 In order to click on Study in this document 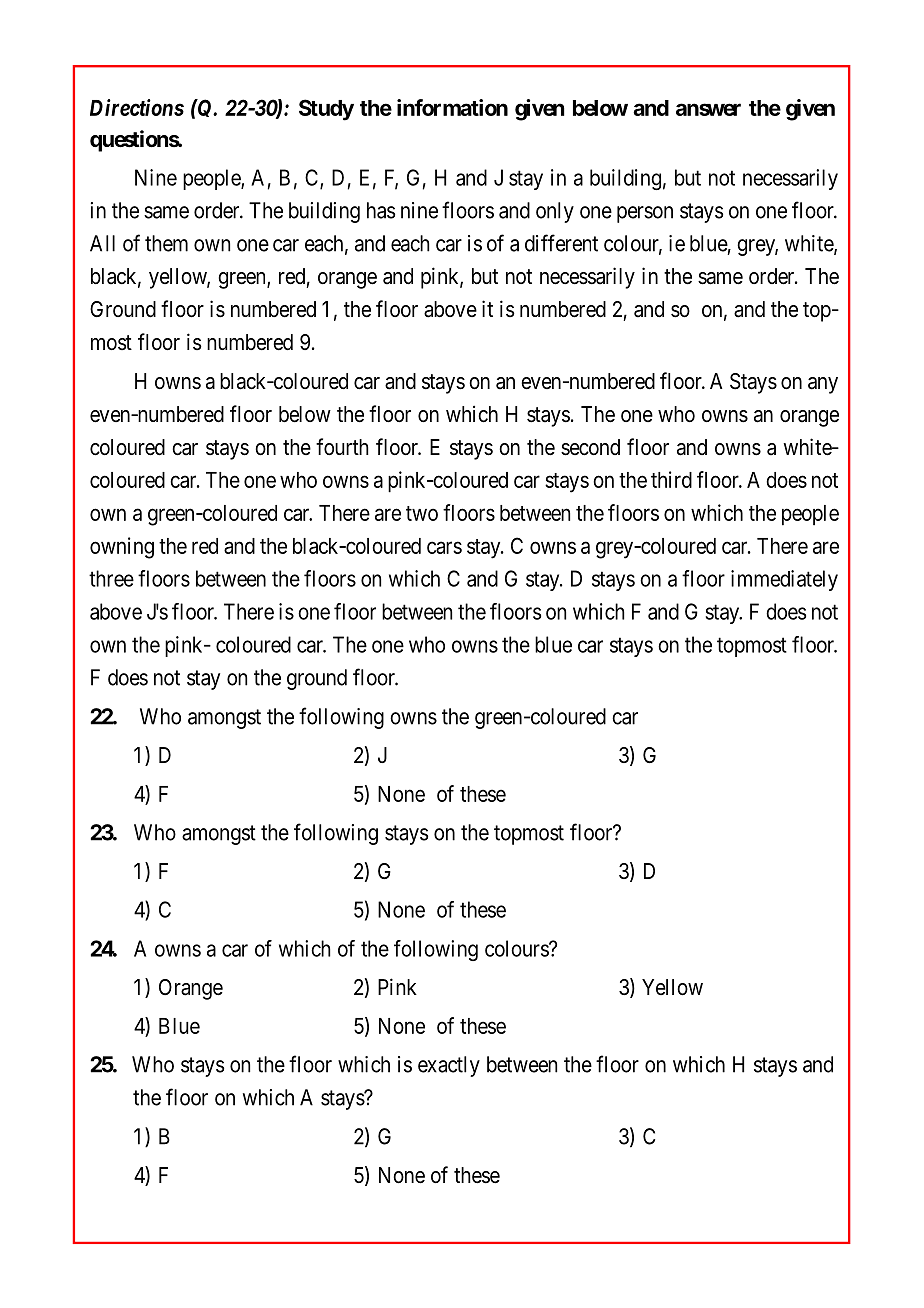, I will do `click(326, 110)`.
